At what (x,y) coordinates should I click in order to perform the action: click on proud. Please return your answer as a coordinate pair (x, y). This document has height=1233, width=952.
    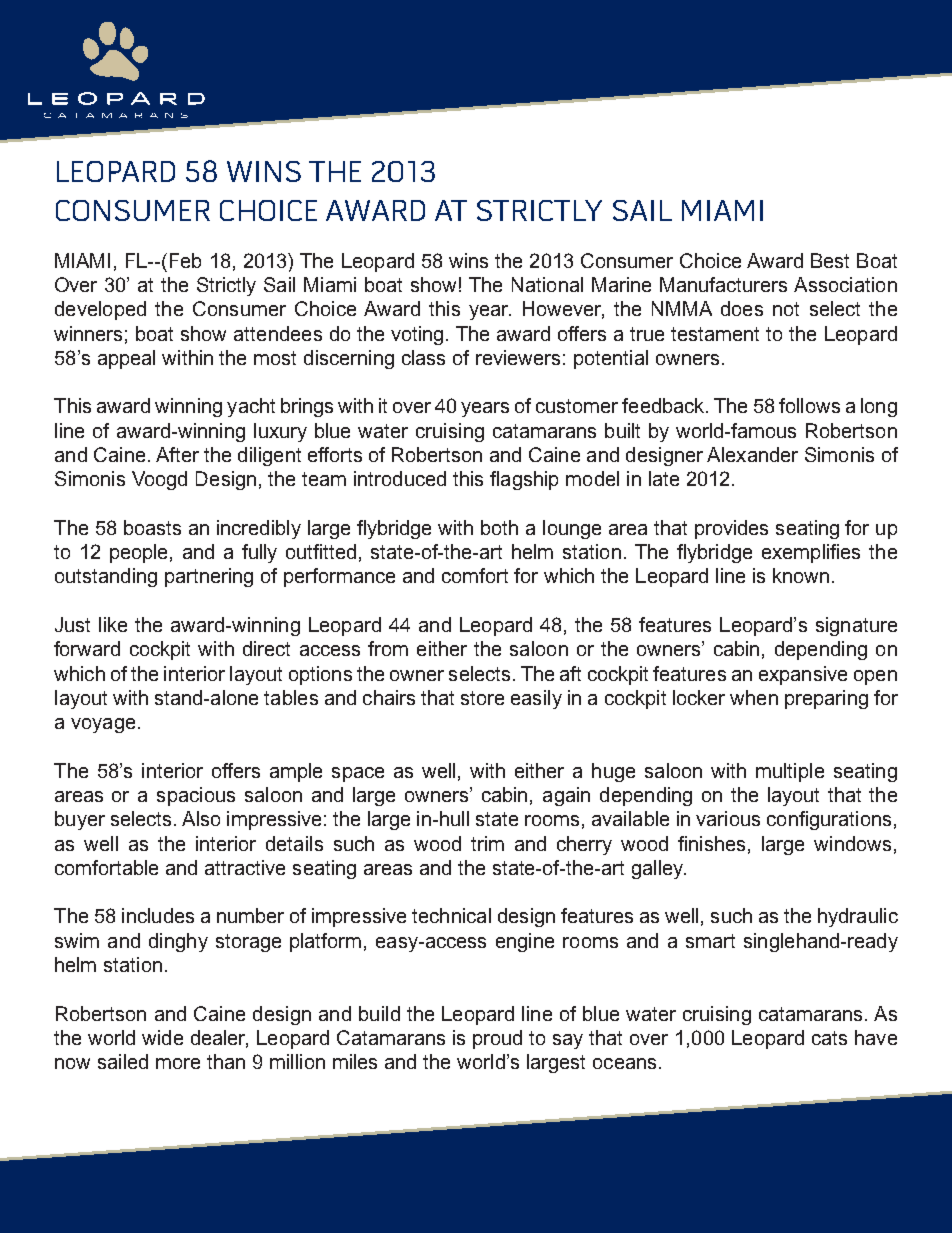
    Looking at the image, I should click on (497, 1039).
